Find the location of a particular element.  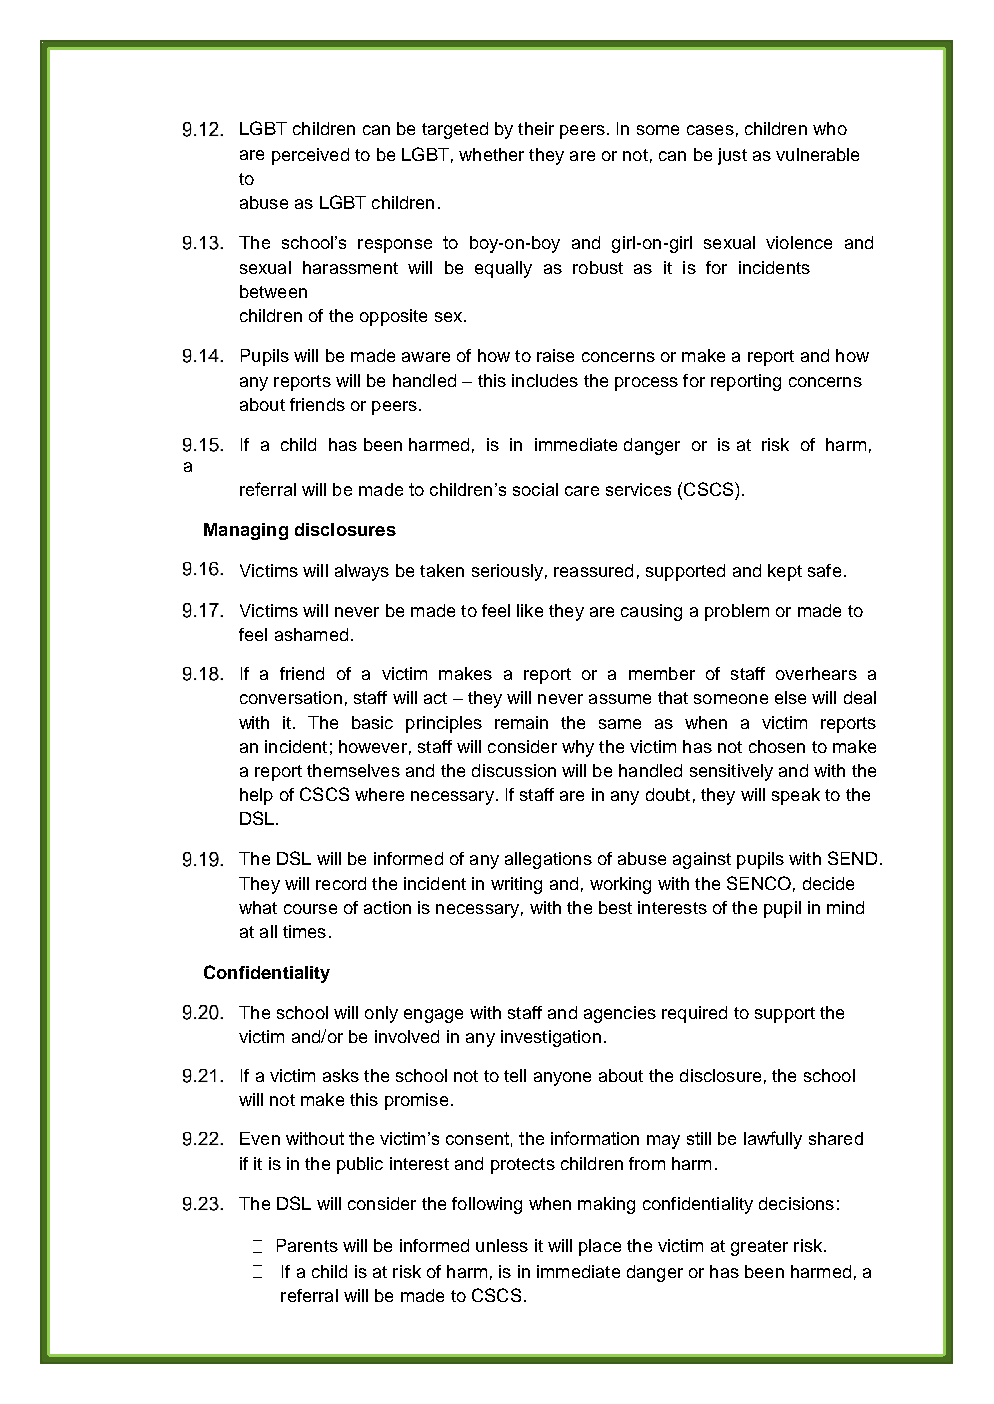

their is located at coordinates (536, 128).
